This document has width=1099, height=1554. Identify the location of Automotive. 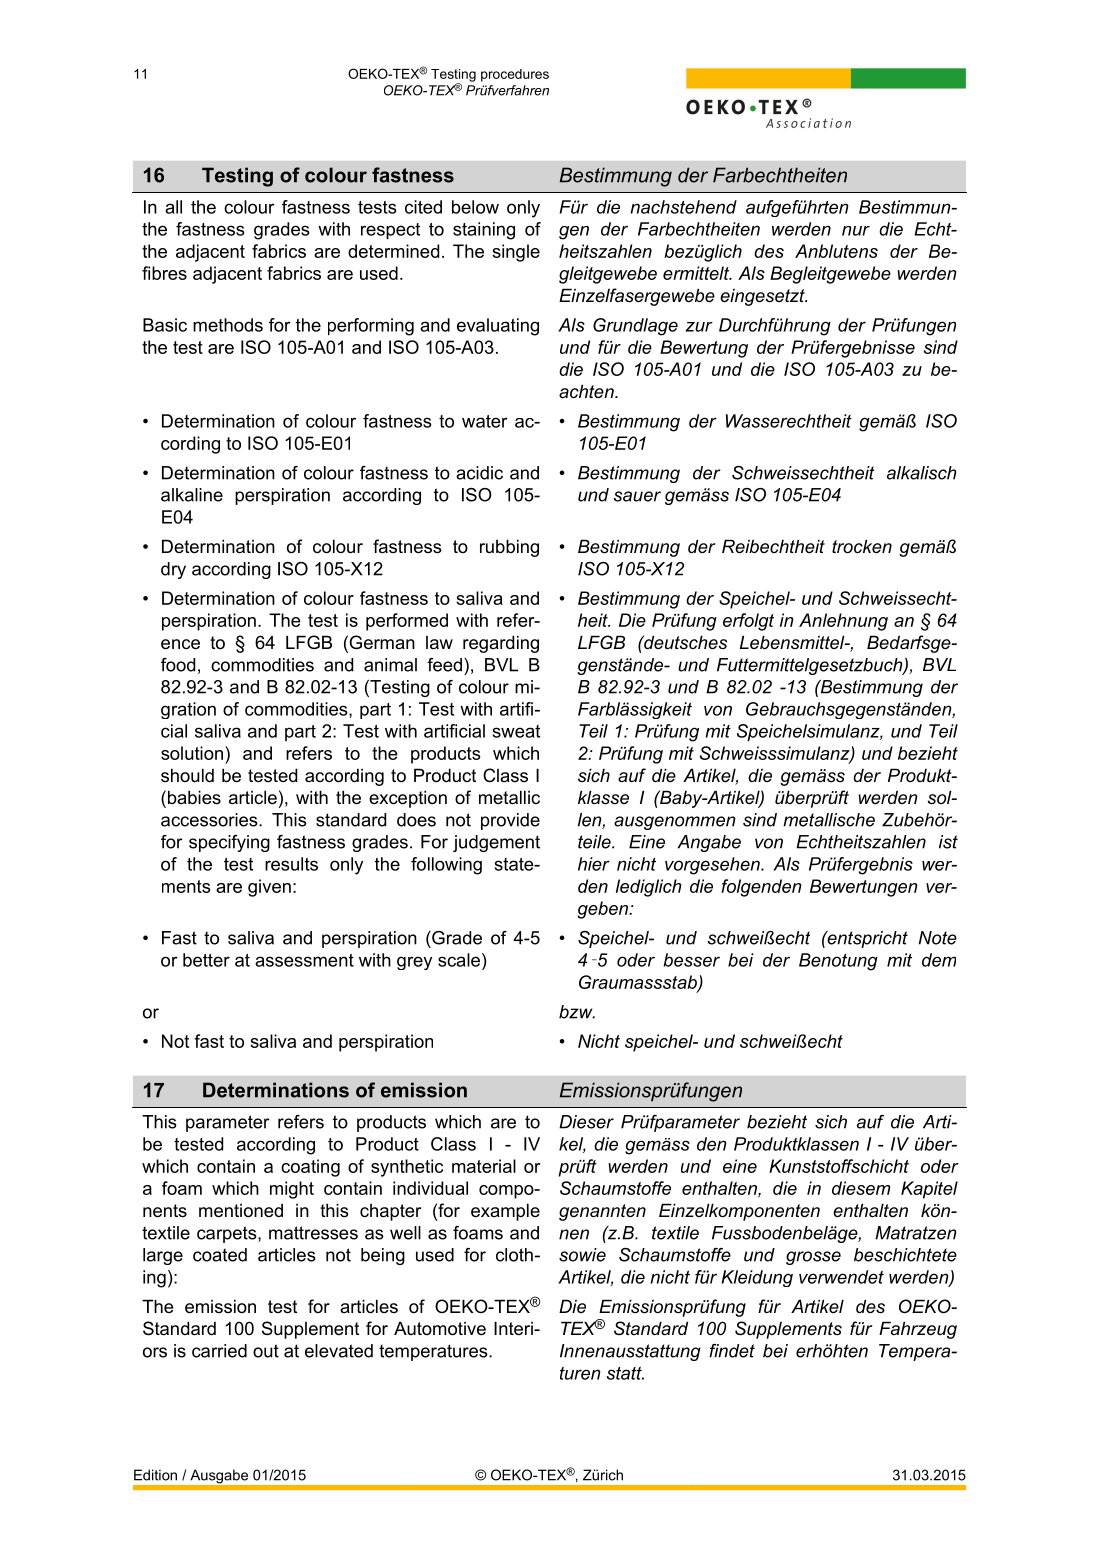
(440, 1328).
